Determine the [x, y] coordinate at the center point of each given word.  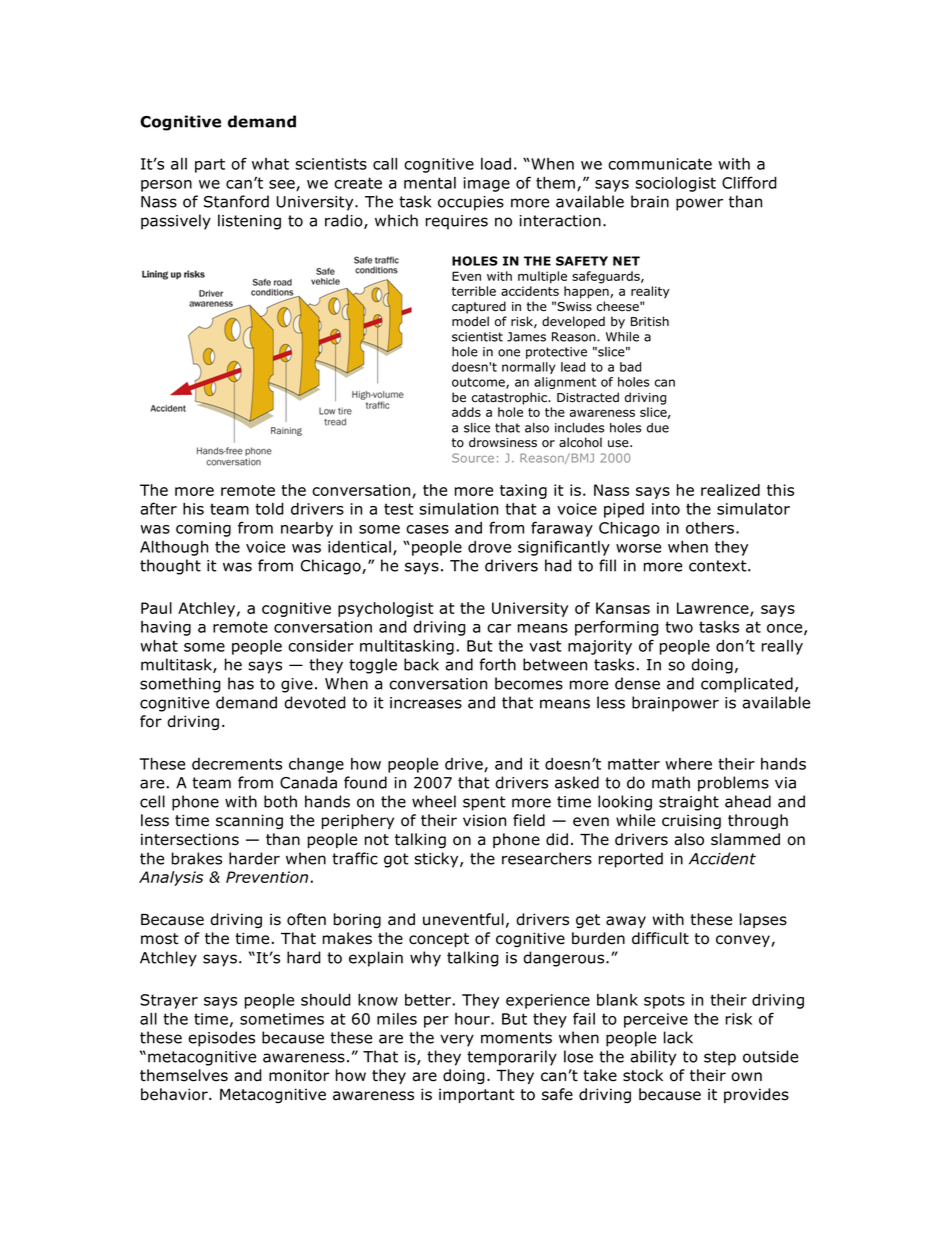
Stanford [236, 201]
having [166, 628]
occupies [471, 203]
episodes [221, 1039]
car [499, 628]
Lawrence [714, 609]
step [720, 1058]
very [457, 1040]
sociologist [675, 184]
